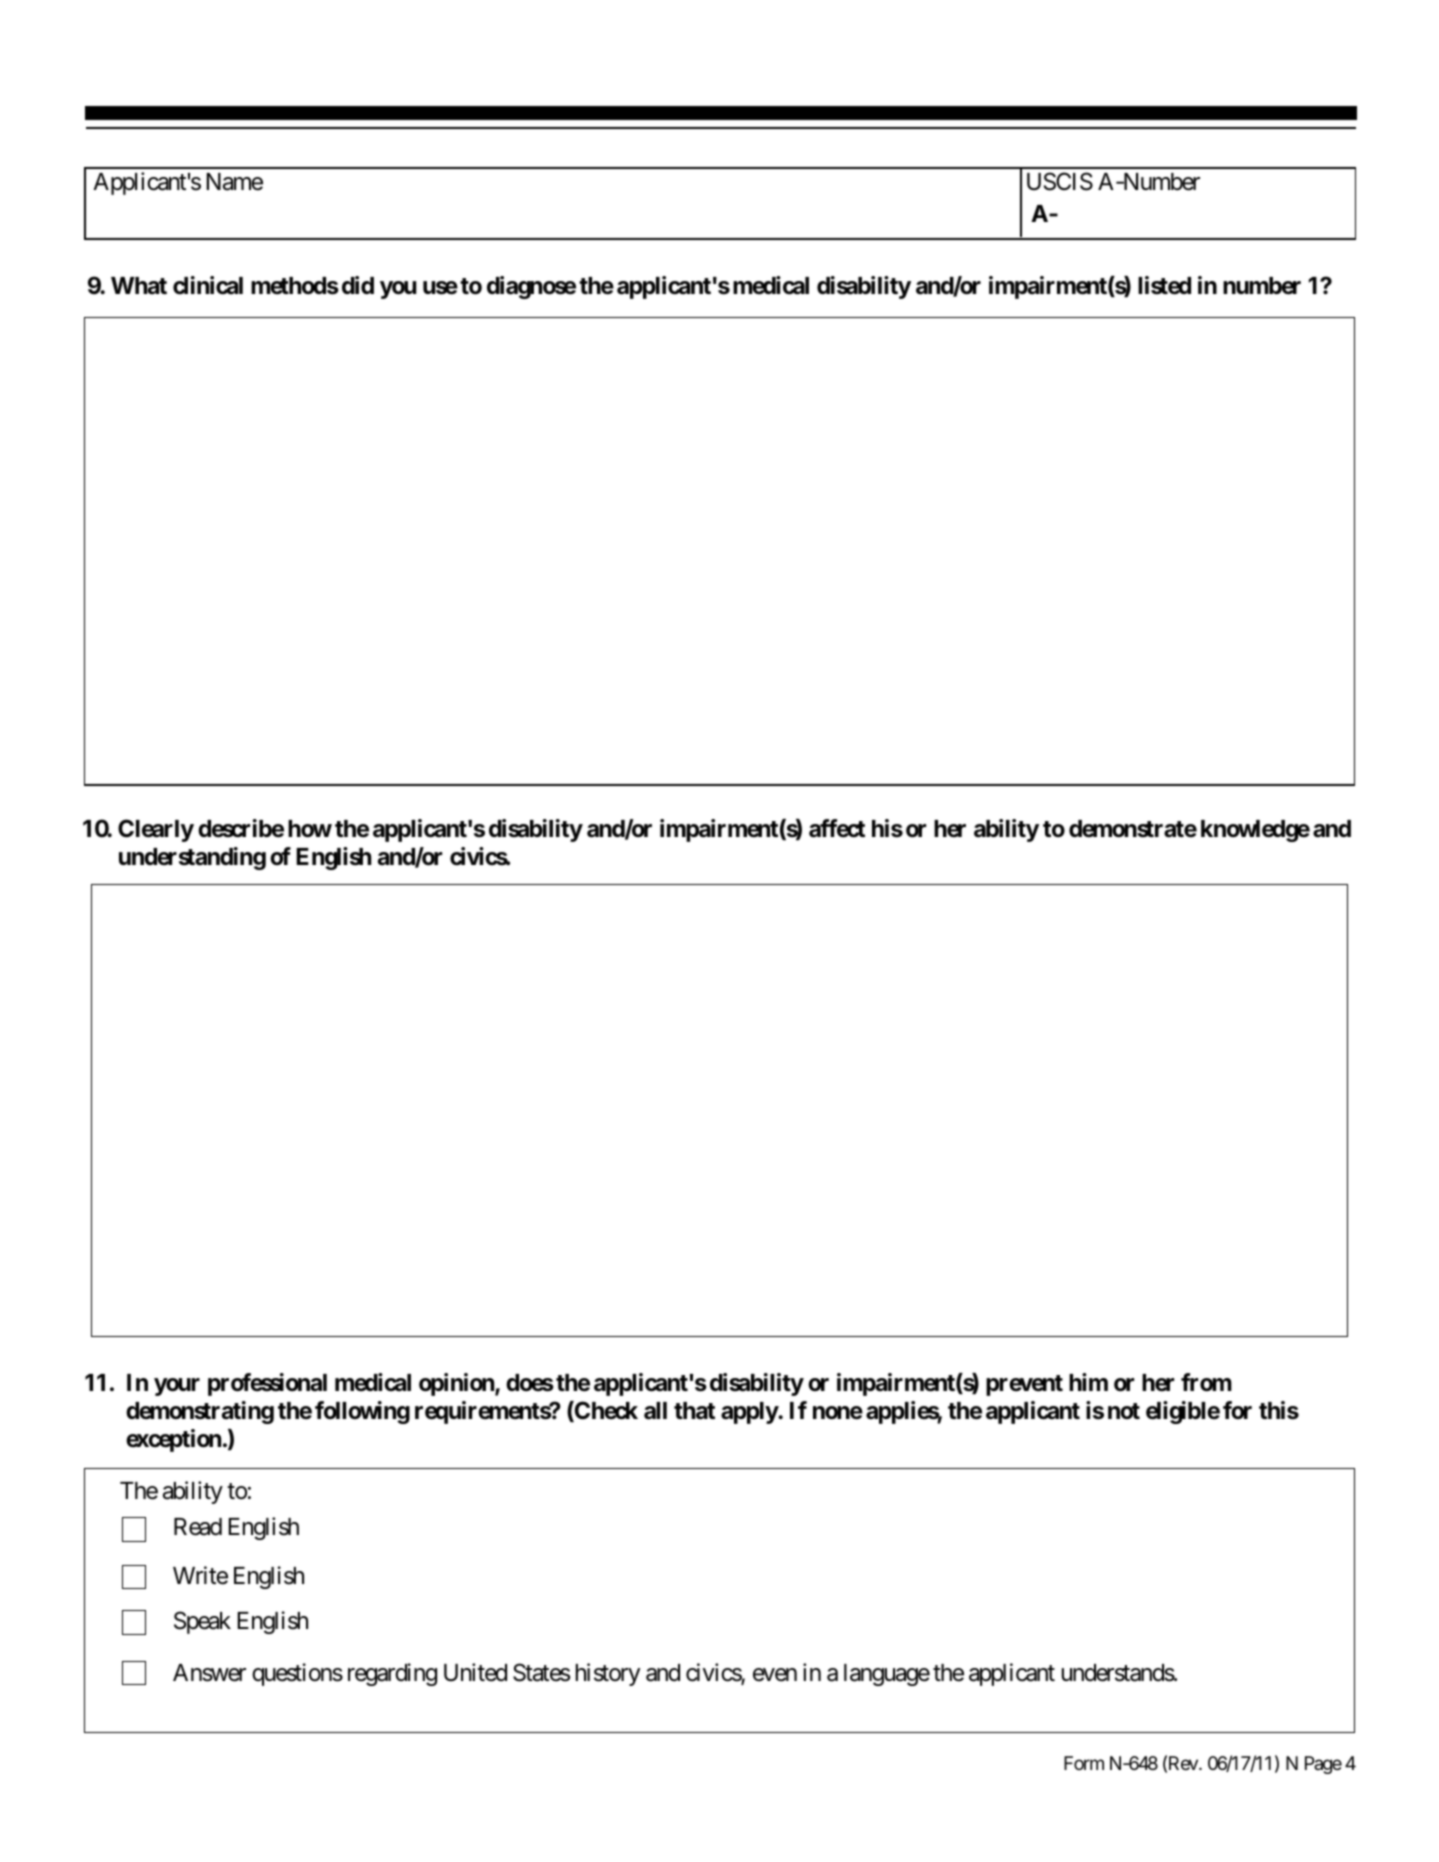  Describe the element at coordinates (1164, 285) in the screenshot. I see `listed` at that location.
